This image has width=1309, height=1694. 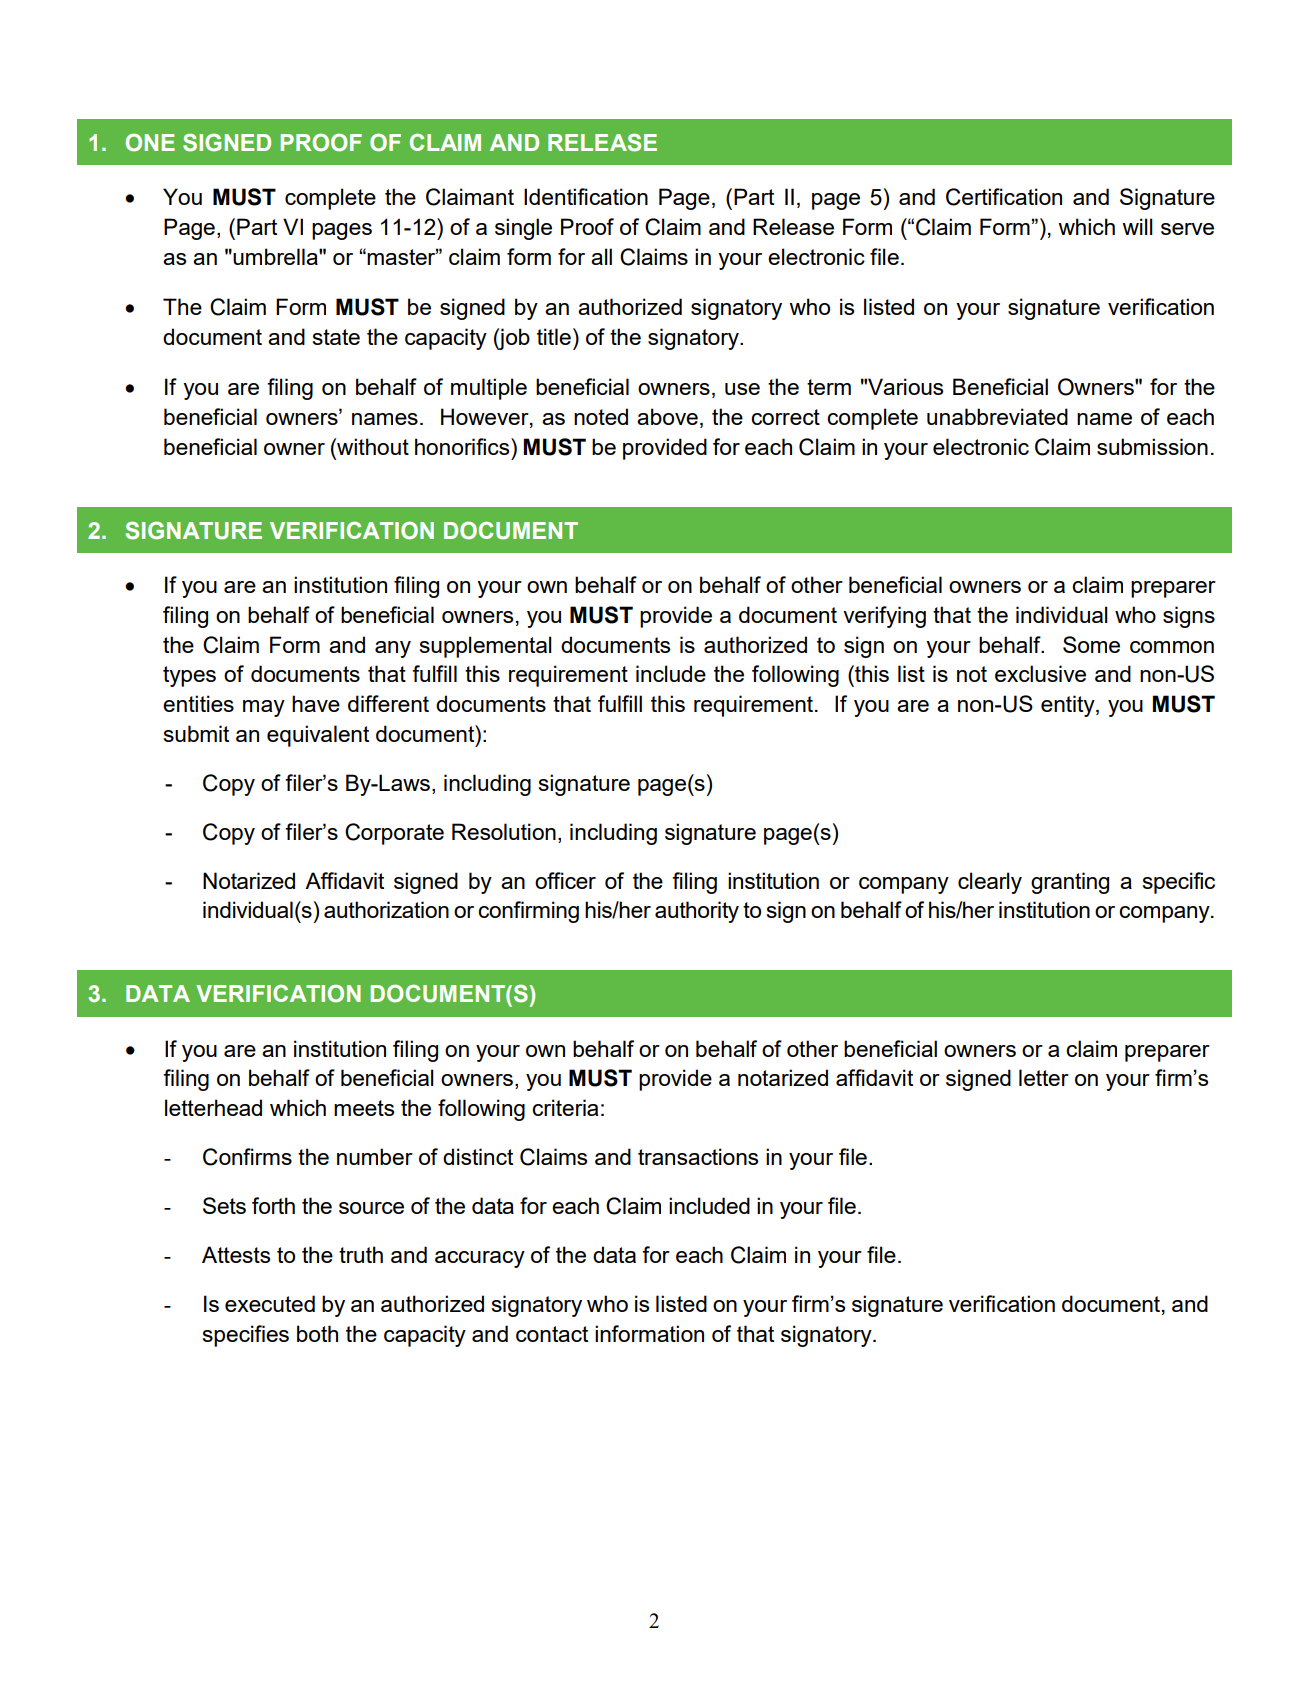 What do you see at coordinates (1152, 446) in the image?
I see `submission` at bounding box center [1152, 446].
